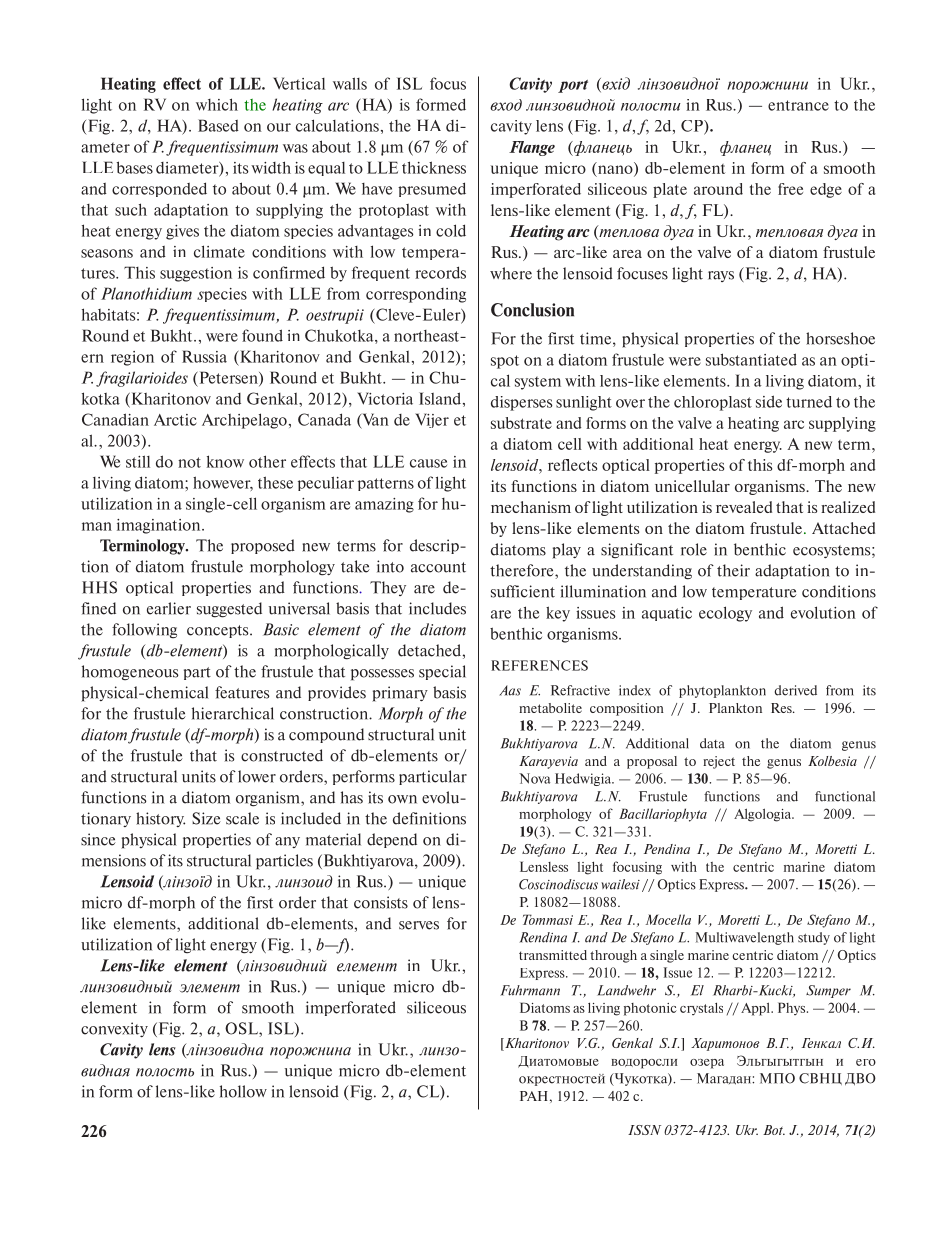 This screenshot has height=1238, width=952. What do you see at coordinates (233, 713) in the screenshot?
I see `hierarchical` at bounding box center [233, 713].
